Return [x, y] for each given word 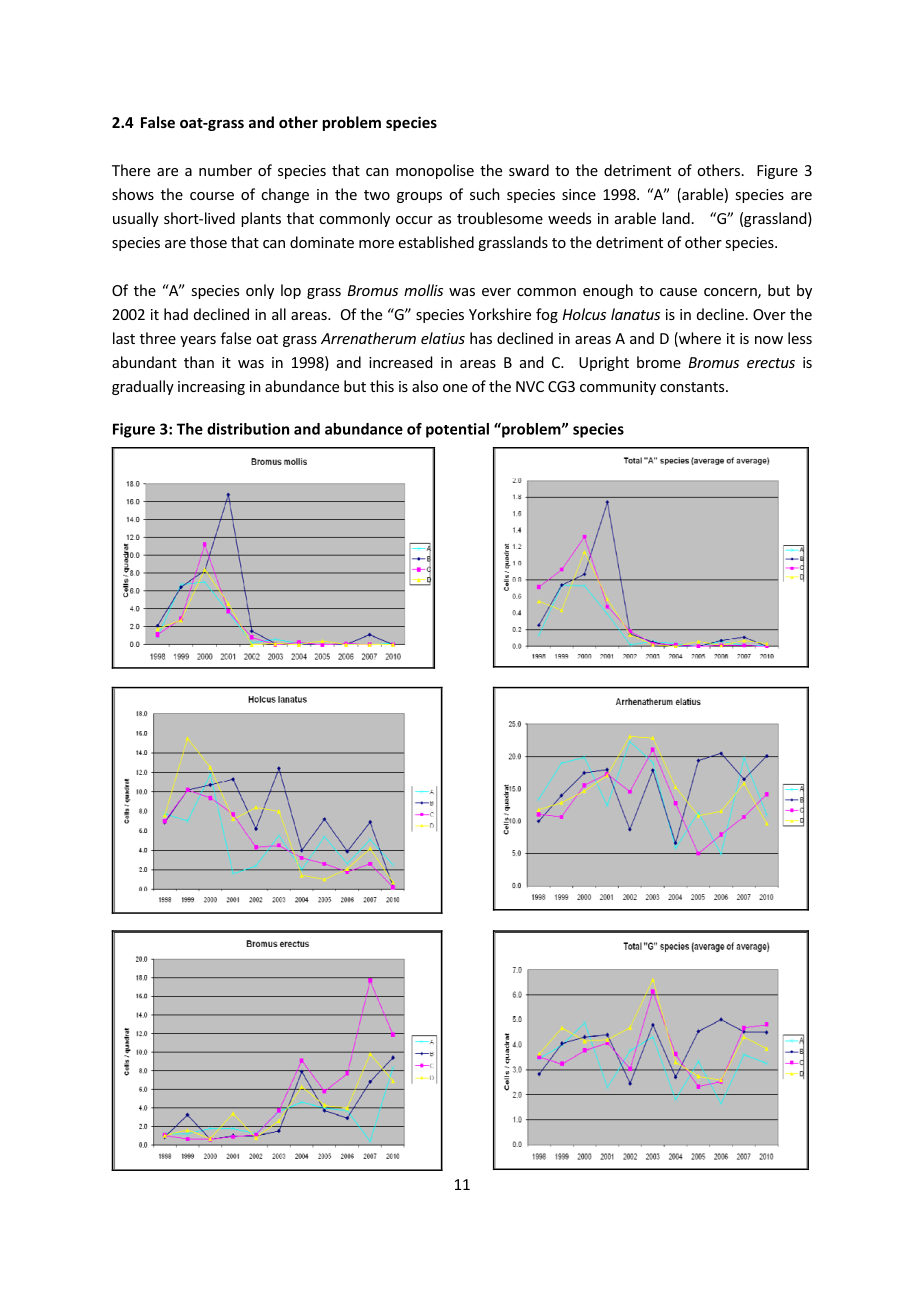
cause [678, 292]
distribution [248, 429]
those [208, 242]
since [579, 194]
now [769, 340]
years [198, 341]
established [436, 242]
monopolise [435, 171]
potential [457, 430]
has [481, 338]
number [225, 170]
